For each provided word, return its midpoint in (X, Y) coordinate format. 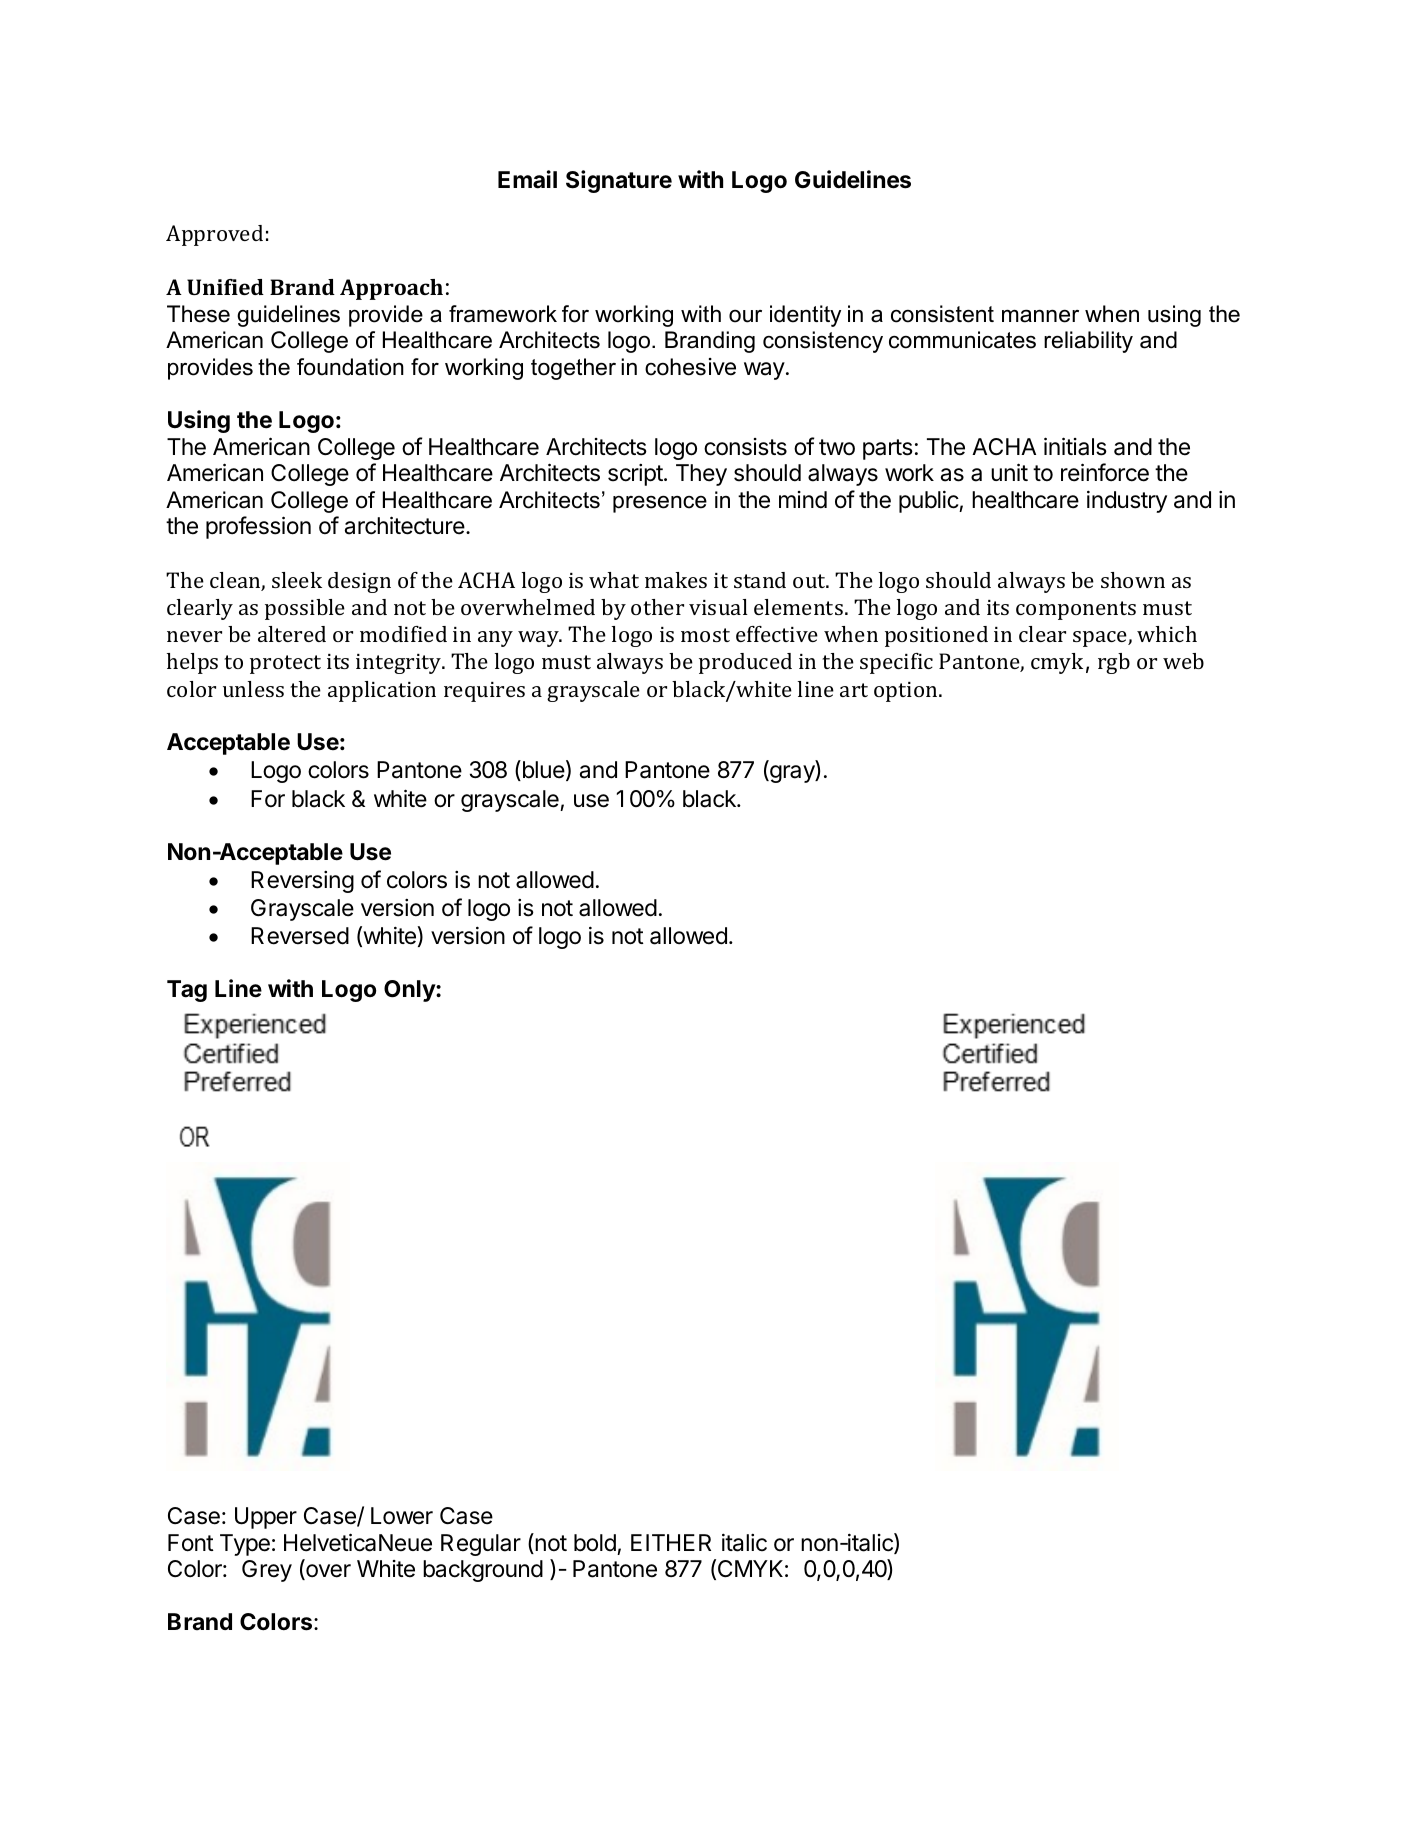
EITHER (671, 1542)
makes (676, 580)
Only (410, 991)
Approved (214, 235)
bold (595, 1543)
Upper (266, 1518)
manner (1040, 316)
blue (542, 770)
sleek (297, 580)
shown (1133, 580)
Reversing (302, 882)
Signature (619, 181)
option (907, 692)
